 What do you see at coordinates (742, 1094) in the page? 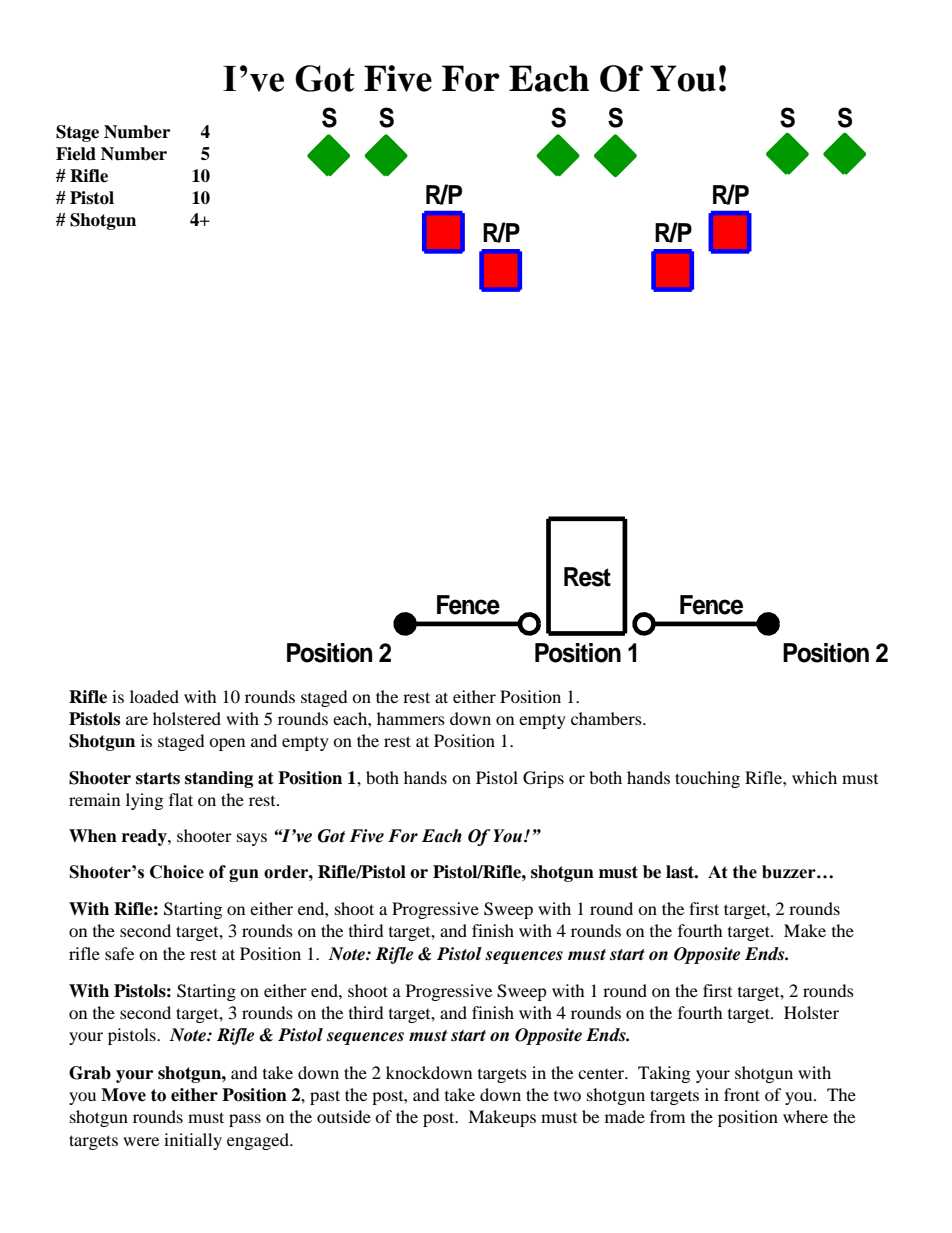
I see `front` at bounding box center [742, 1094].
